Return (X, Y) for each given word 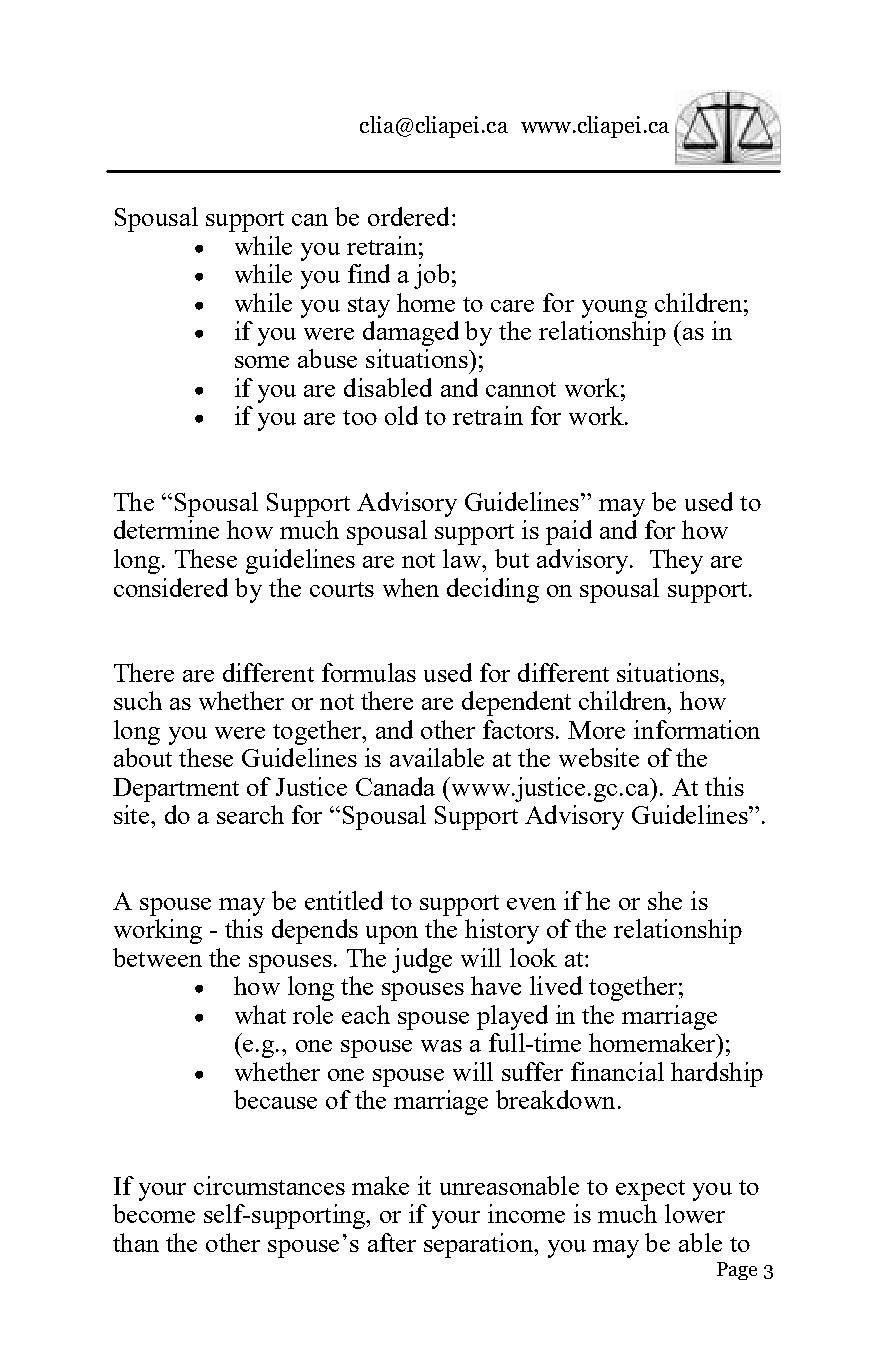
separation (479, 1245)
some (262, 362)
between (157, 957)
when (411, 587)
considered (171, 587)
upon (392, 935)
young (614, 309)
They (676, 561)
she (665, 900)
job (431, 276)
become (154, 1213)
